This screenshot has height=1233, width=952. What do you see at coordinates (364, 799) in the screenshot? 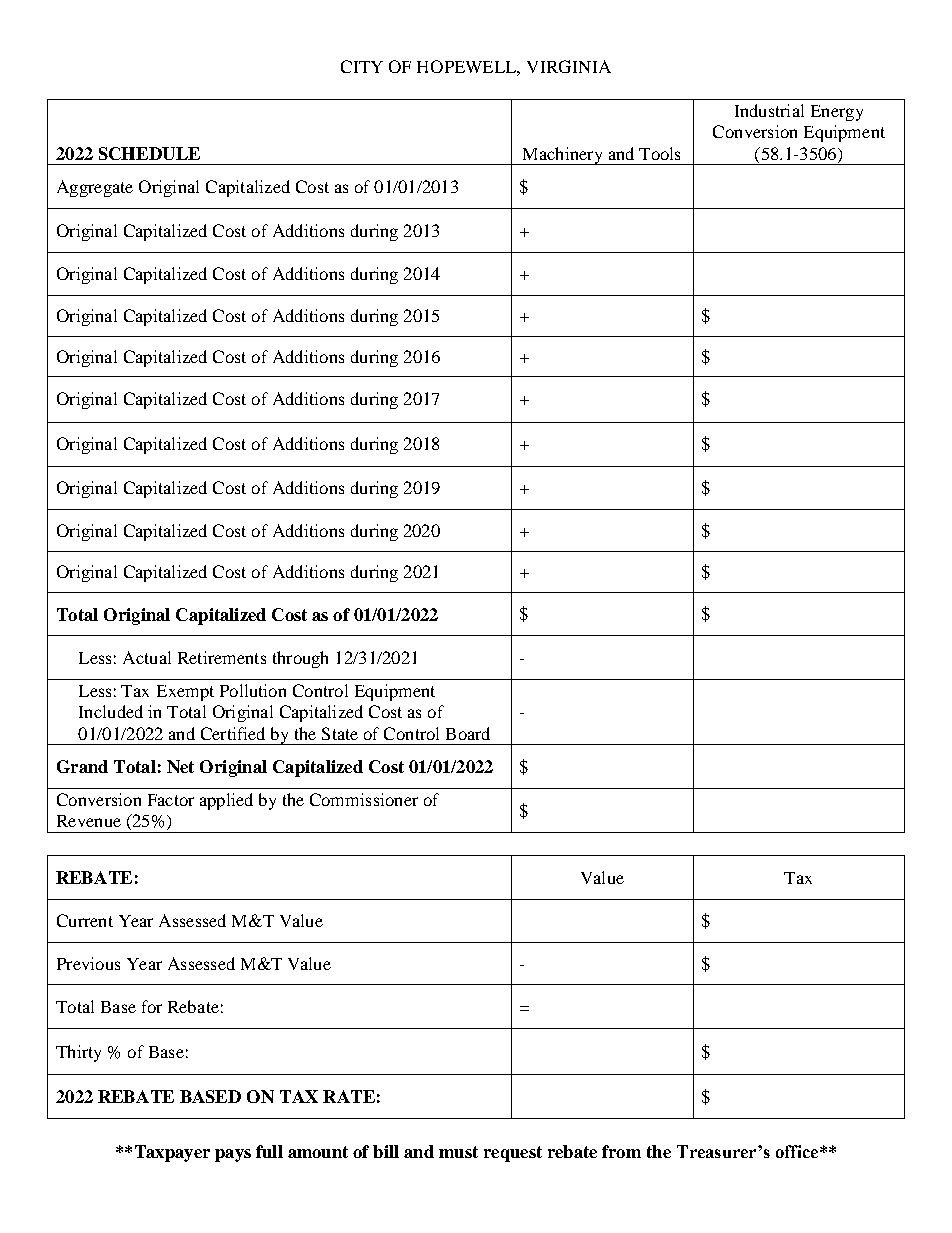
I see `Commissioner` at bounding box center [364, 799].
